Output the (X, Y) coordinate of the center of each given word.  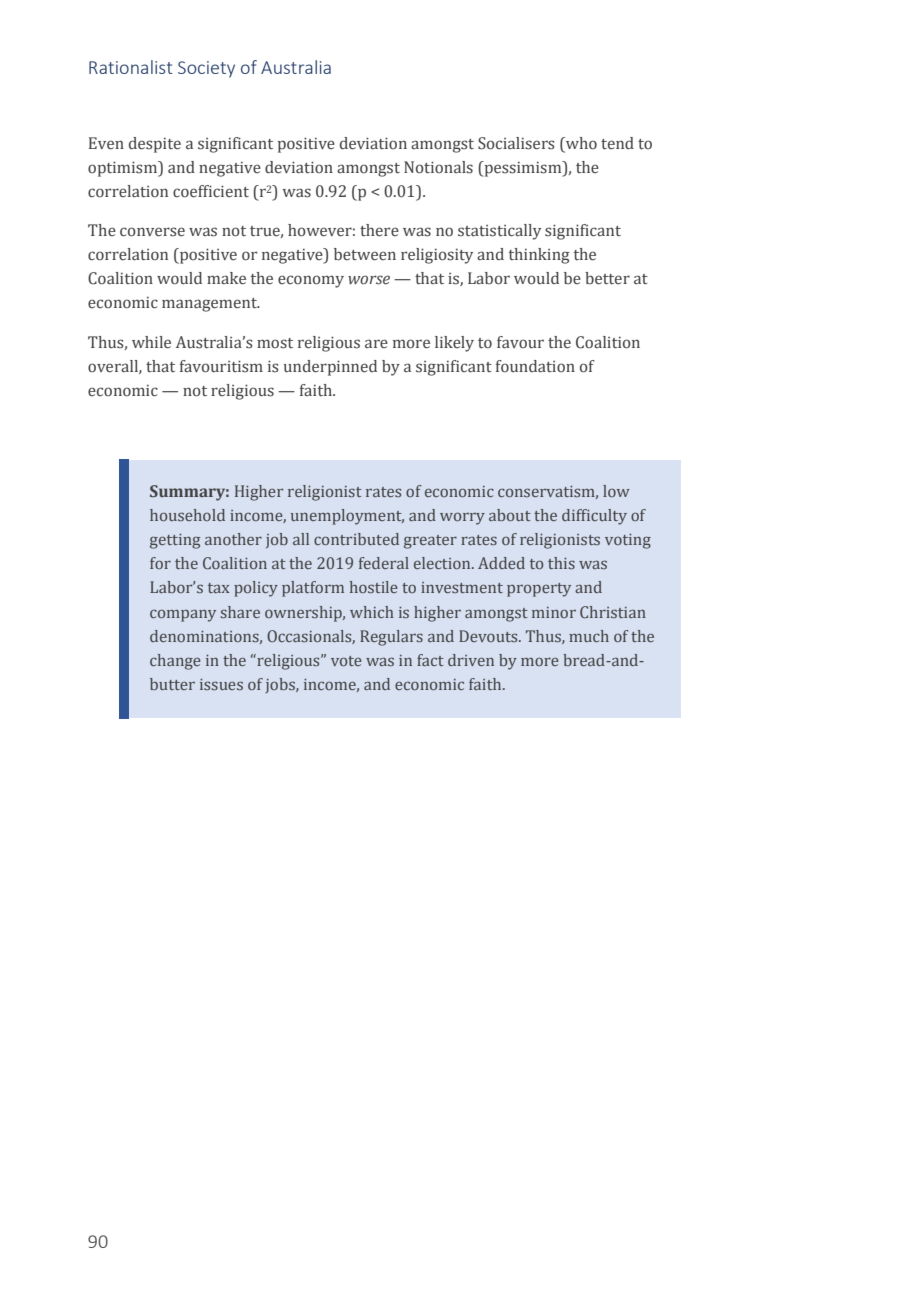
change (175, 662)
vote (346, 661)
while (151, 342)
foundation (535, 366)
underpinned (330, 368)
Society (206, 69)
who (580, 143)
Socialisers (516, 143)
